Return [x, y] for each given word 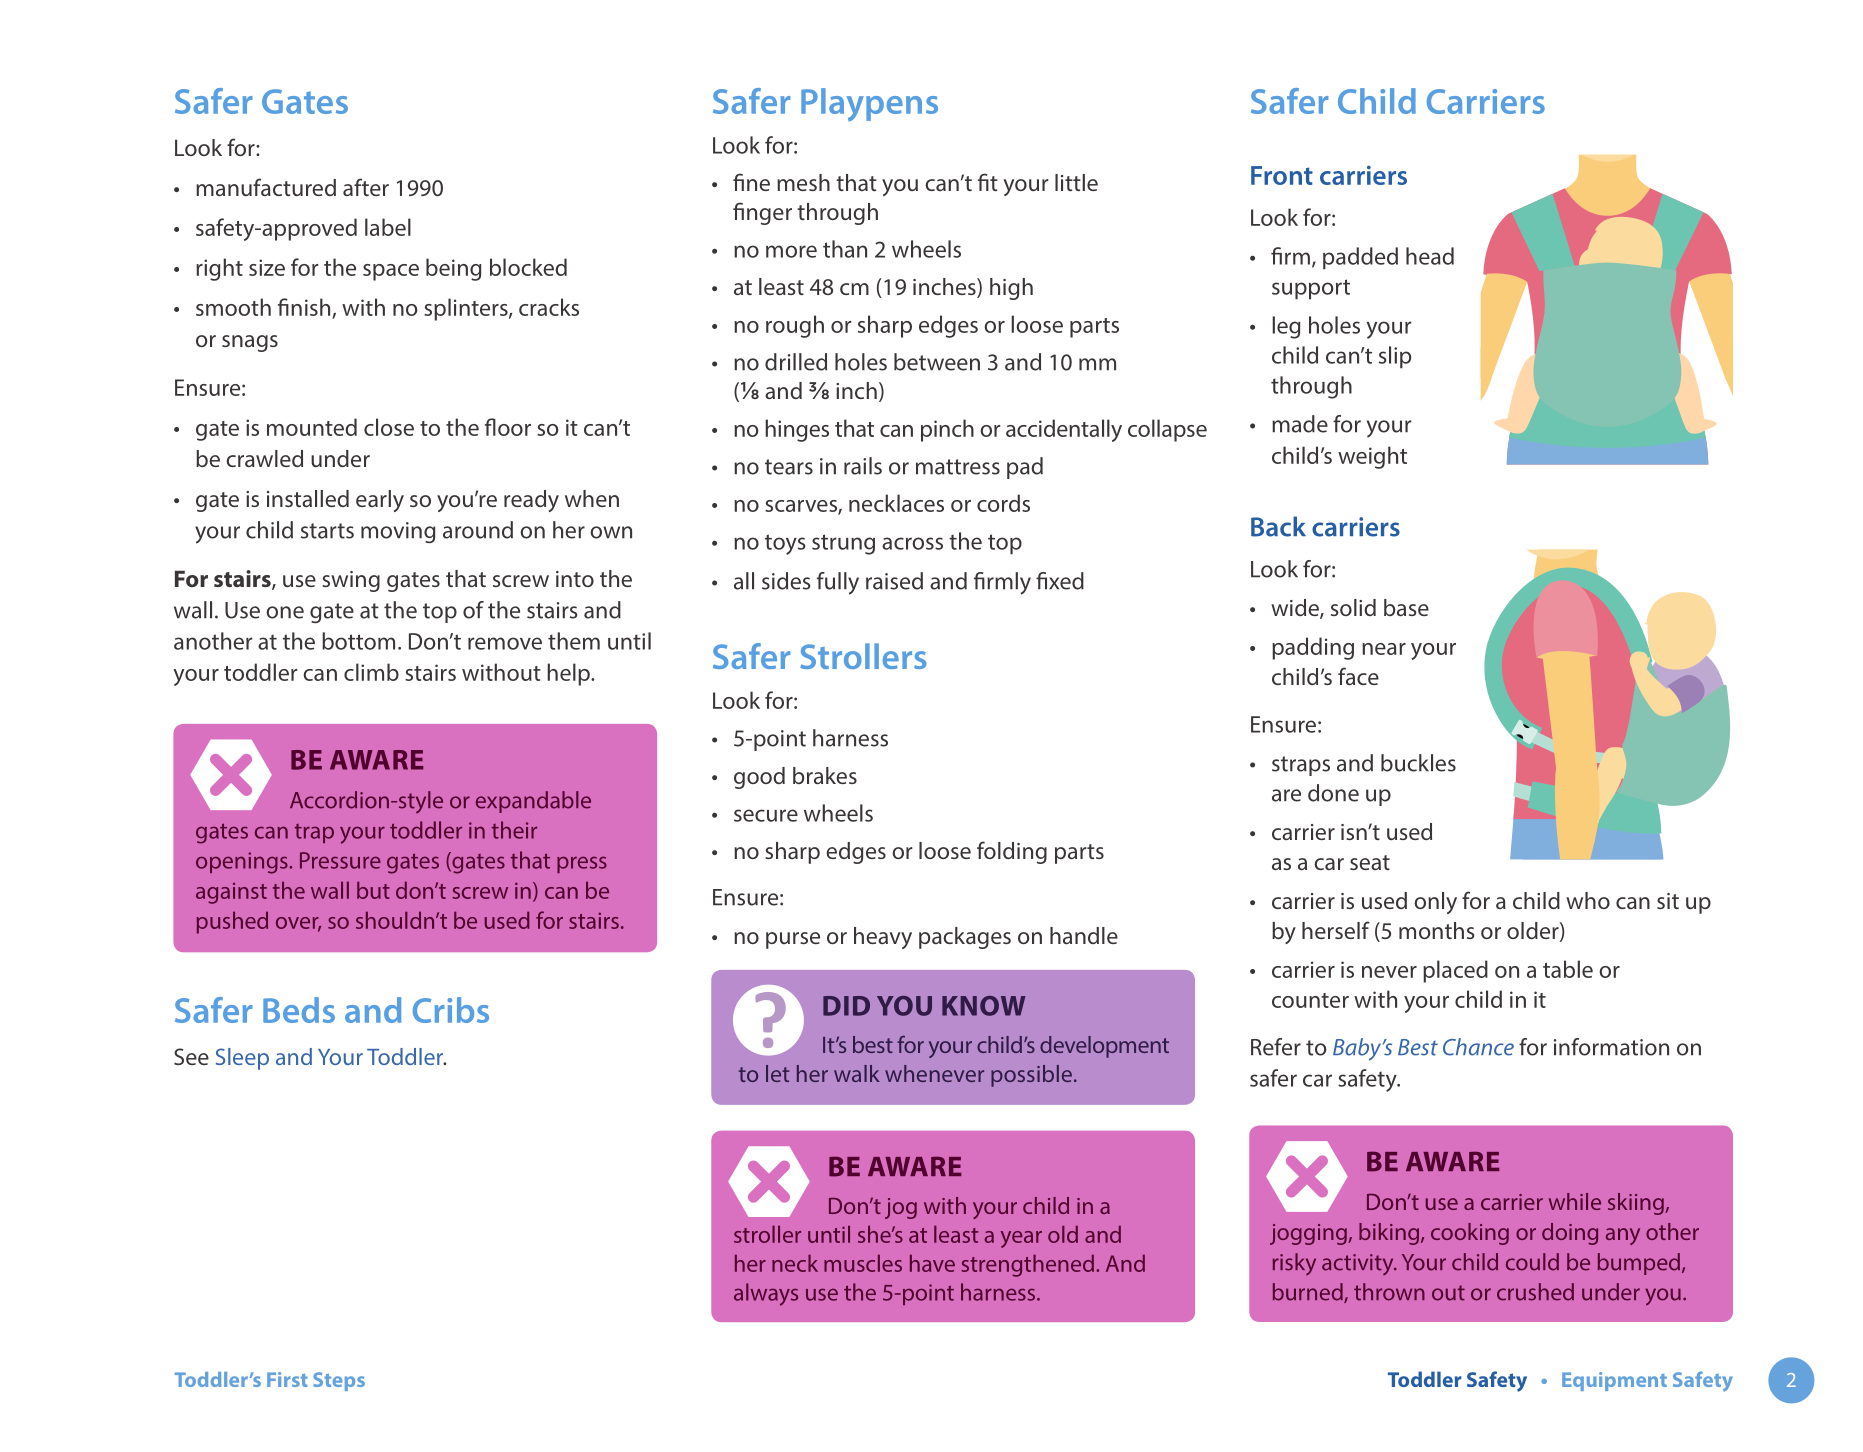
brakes [825, 775]
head [1430, 256]
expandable [533, 802]
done [1333, 793]
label [388, 227]
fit [988, 182]
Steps [339, 1381]
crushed [1535, 1292]
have [932, 1263]
